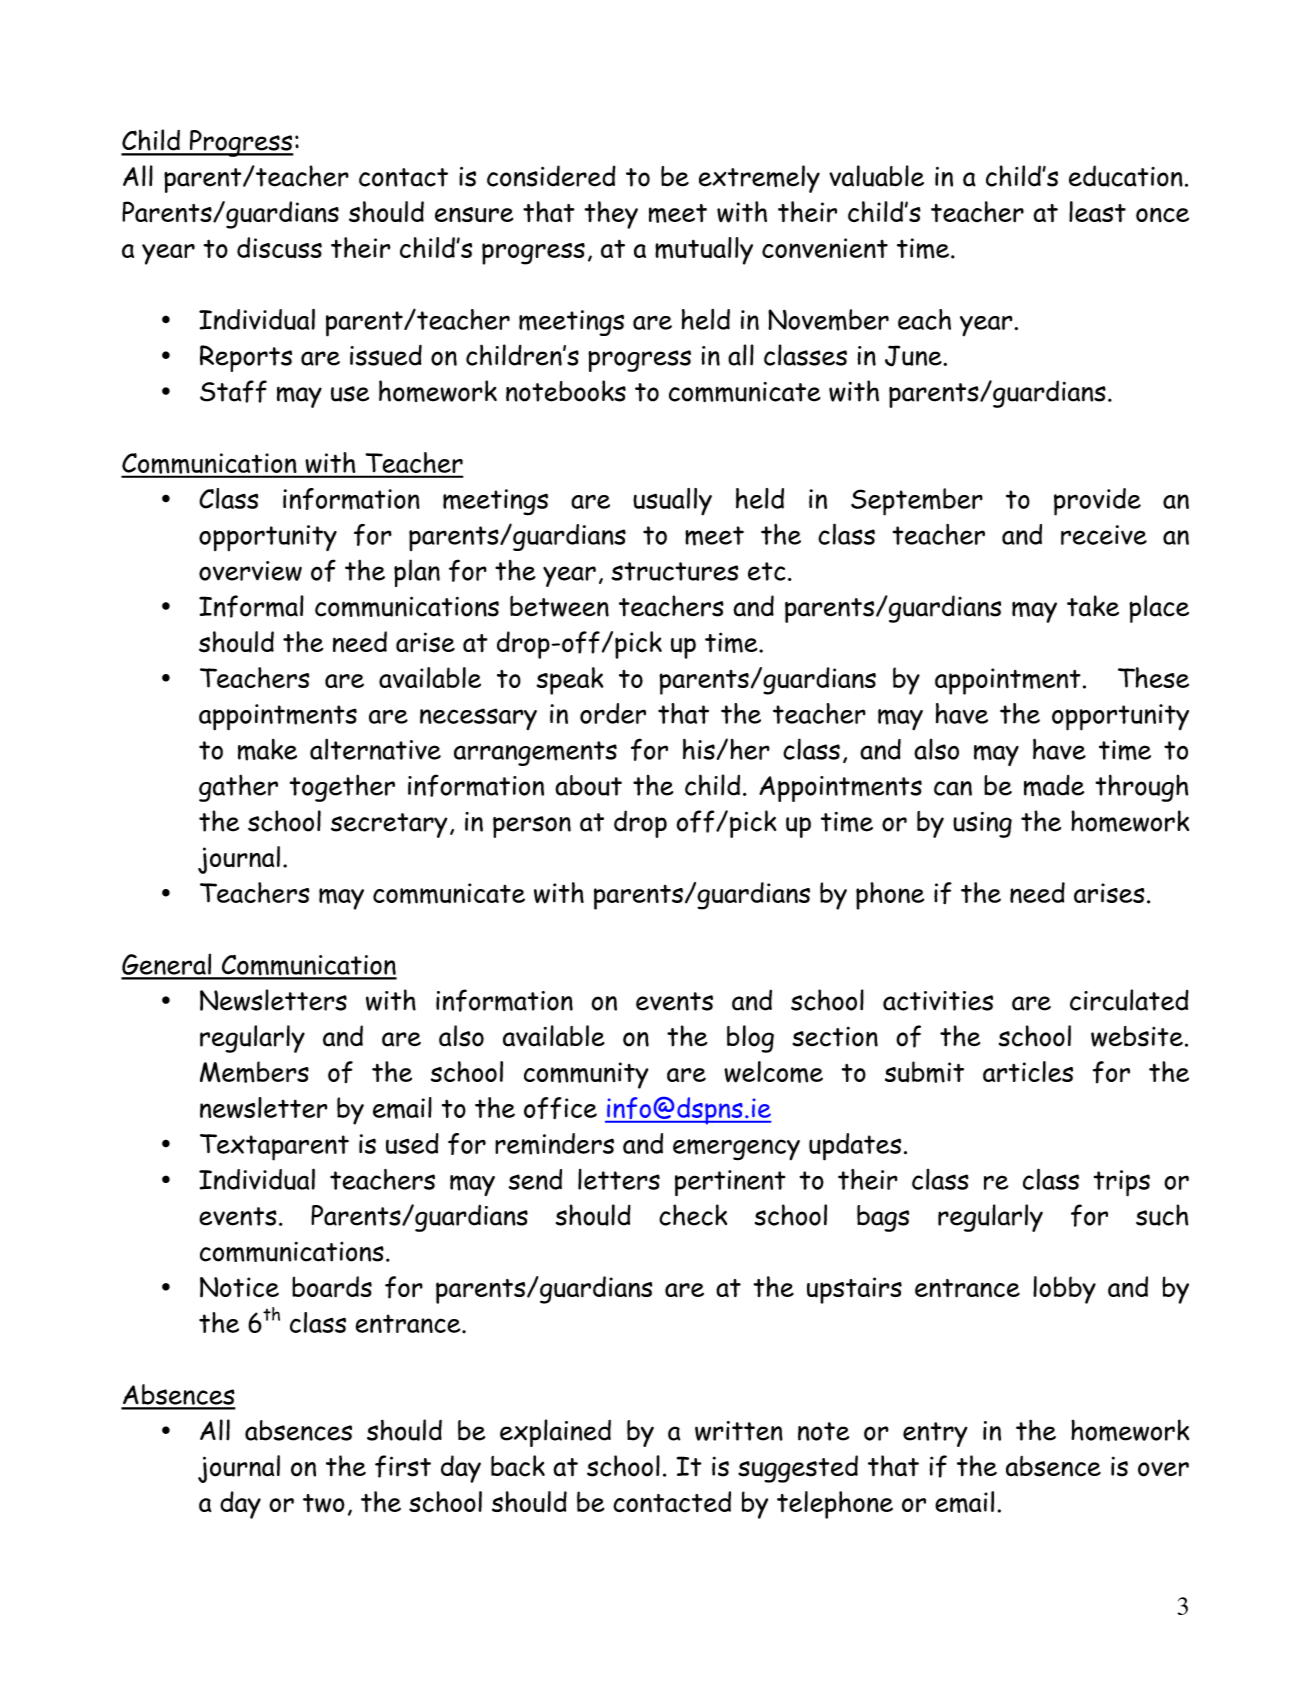  I want to click on secretary, so click(389, 825).
